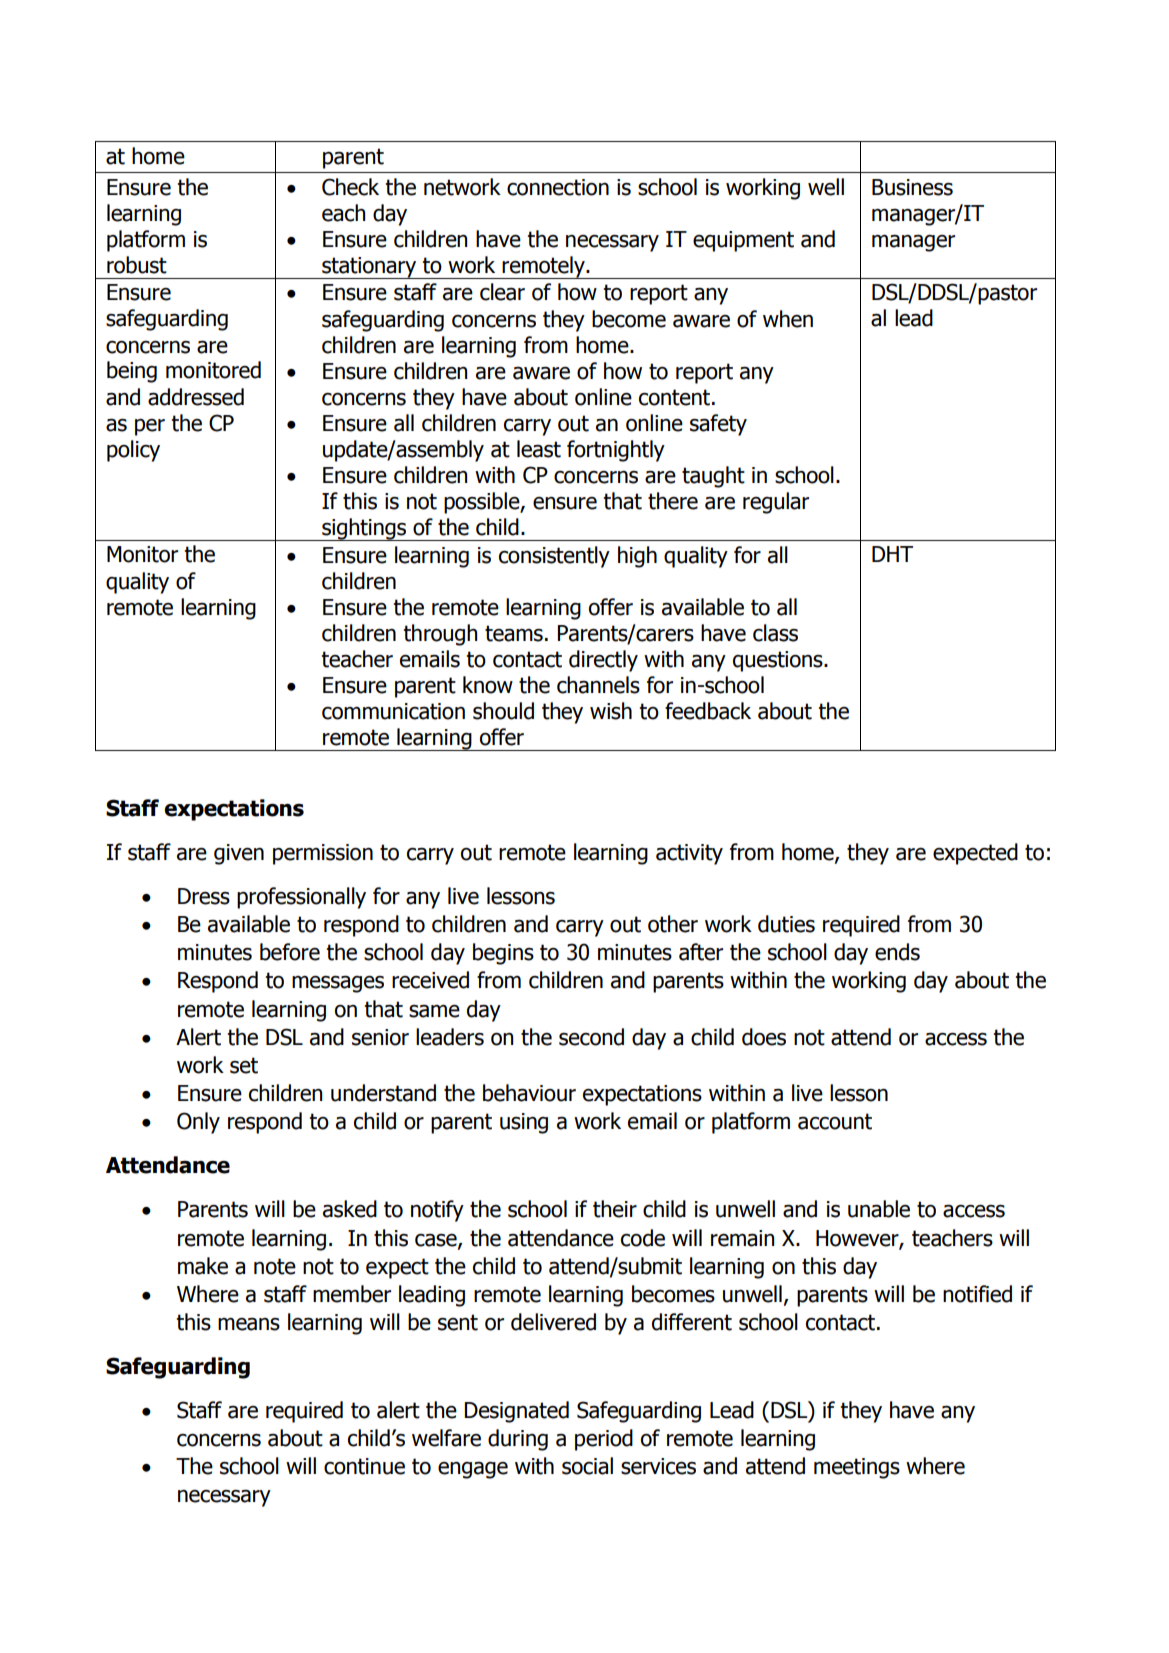 Image resolution: width=1169 pixels, height=1653 pixels. What do you see at coordinates (689, 854) in the screenshot?
I see `activity` at bounding box center [689, 854].
